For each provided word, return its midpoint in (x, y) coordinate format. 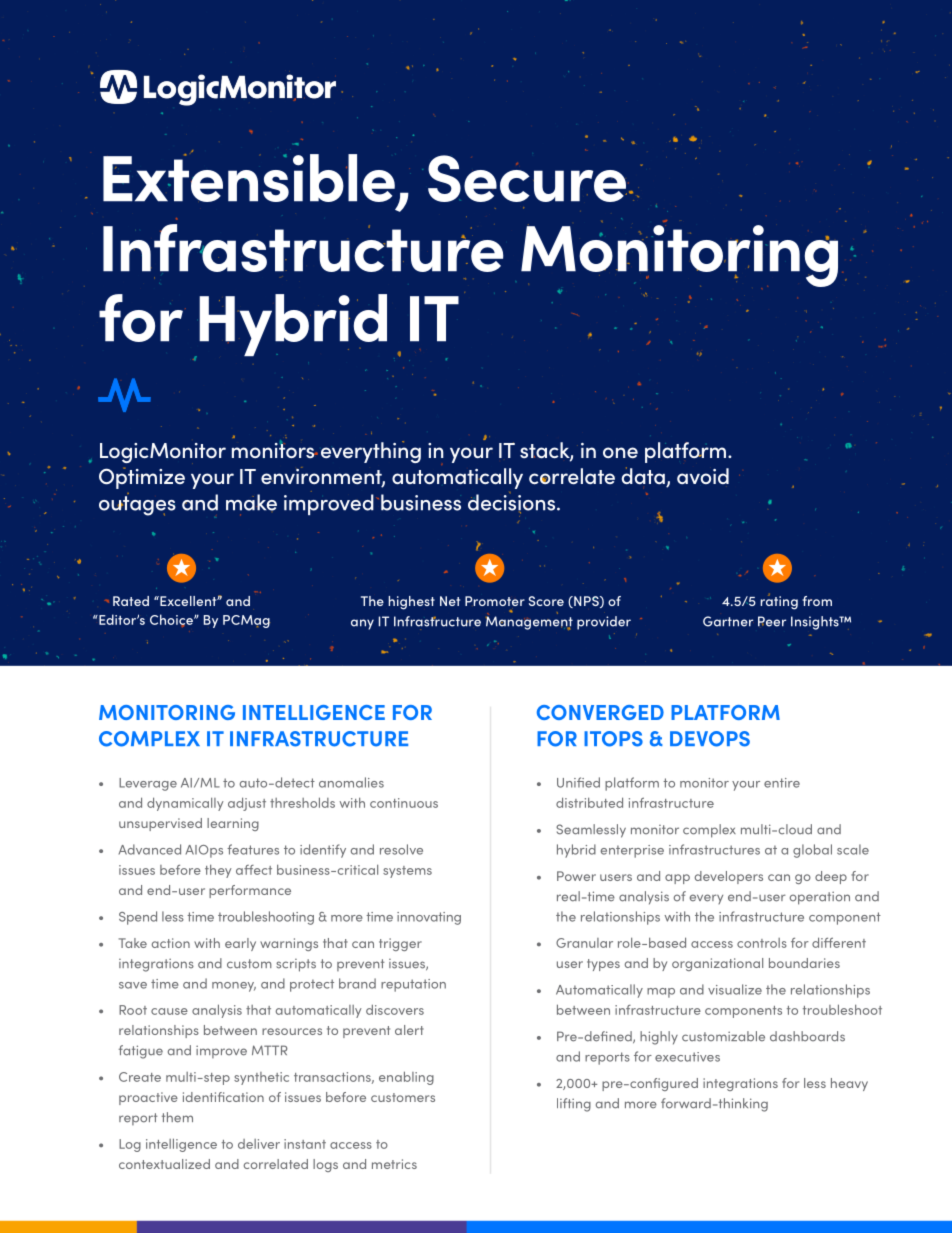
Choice (172, 620)
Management (529, 623)
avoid (703, 476)
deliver (259, 1144)
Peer (772, 621)
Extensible (249, 178)
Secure (527, 178)
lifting (574, 1105)
